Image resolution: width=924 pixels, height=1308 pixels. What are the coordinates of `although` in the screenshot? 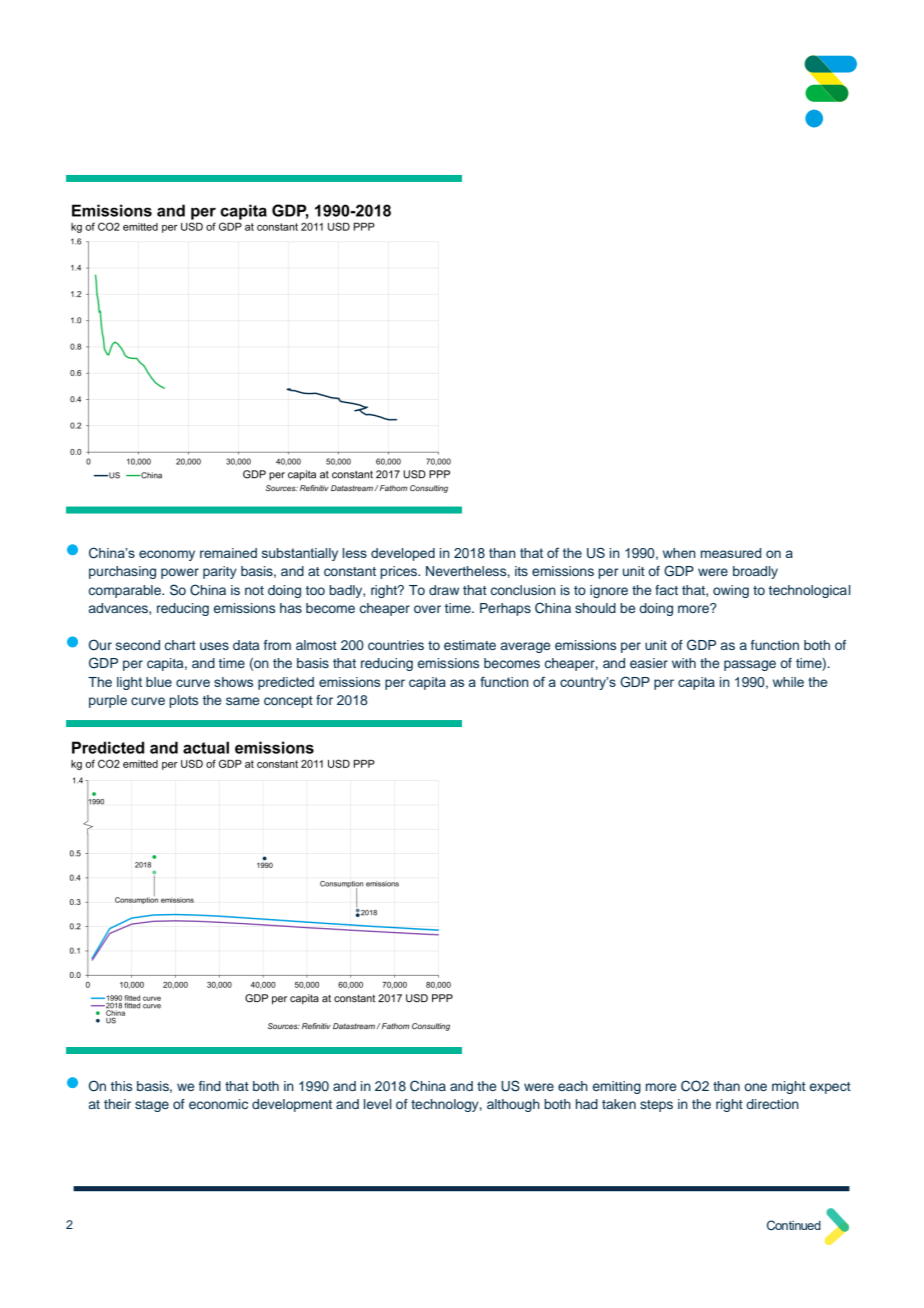 It's located at (513, 1105).
